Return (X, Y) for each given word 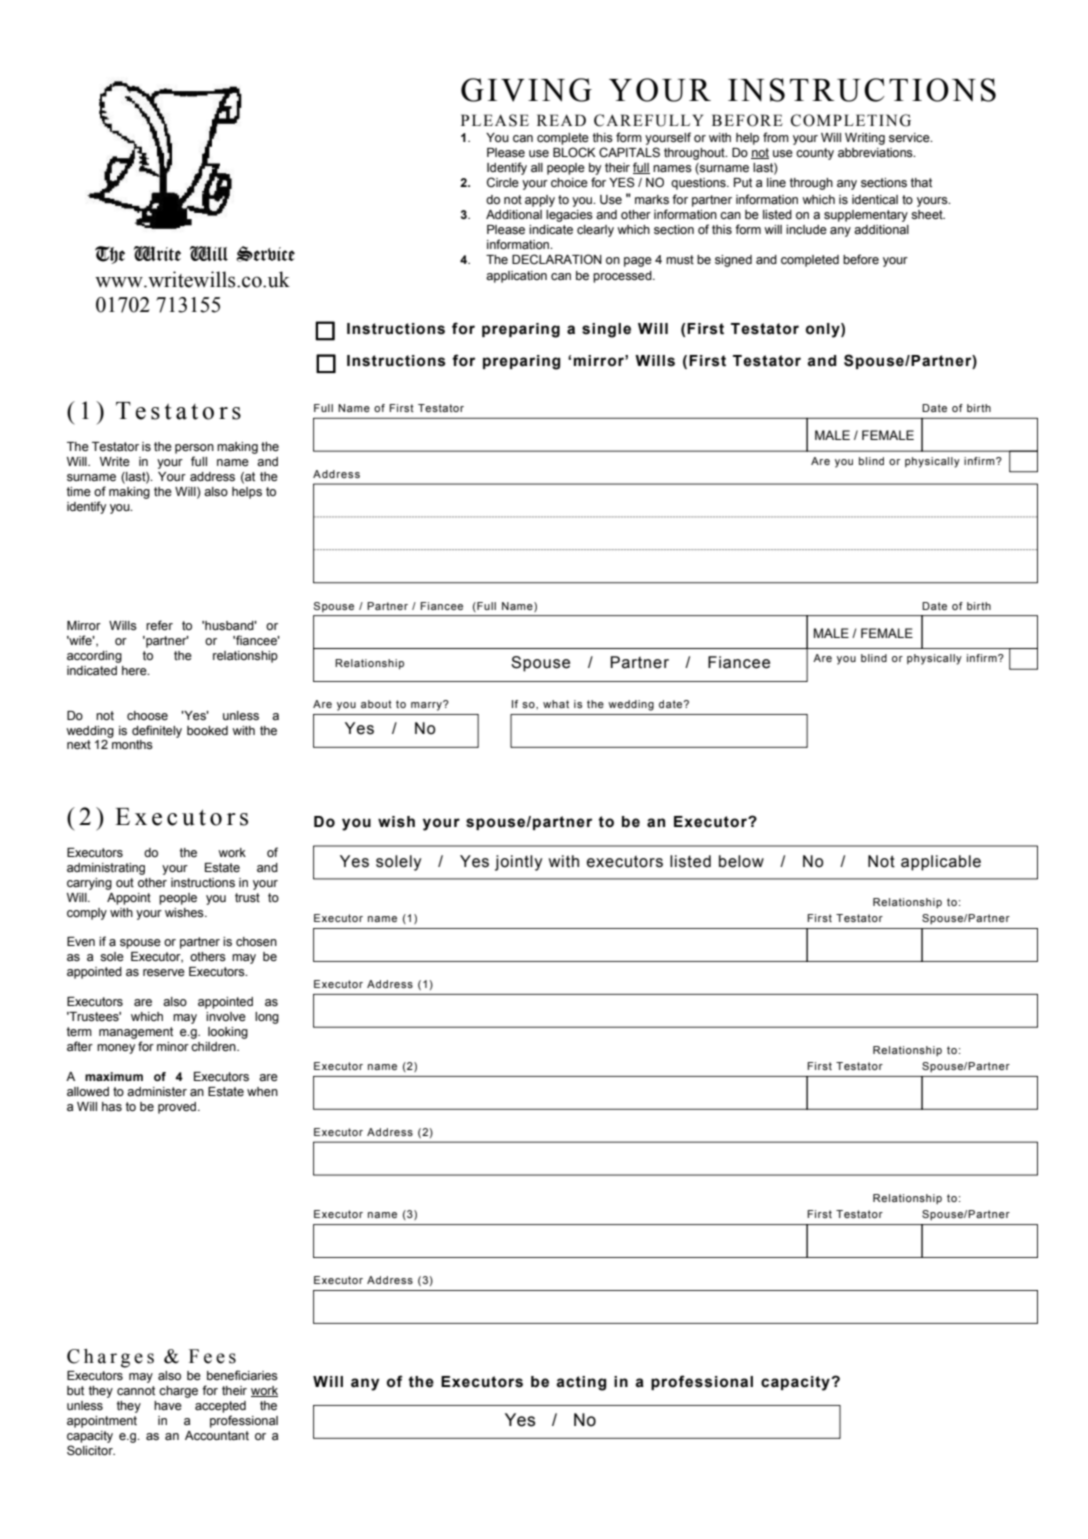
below (741, 861)
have (168, 1406)
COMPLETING (851, 120)
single (606, 330)
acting (581, 1383)
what (556, 704)
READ (561, 120)
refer (159, 625)
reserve (164, 973)
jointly (518, 863)
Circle (503, 182)
